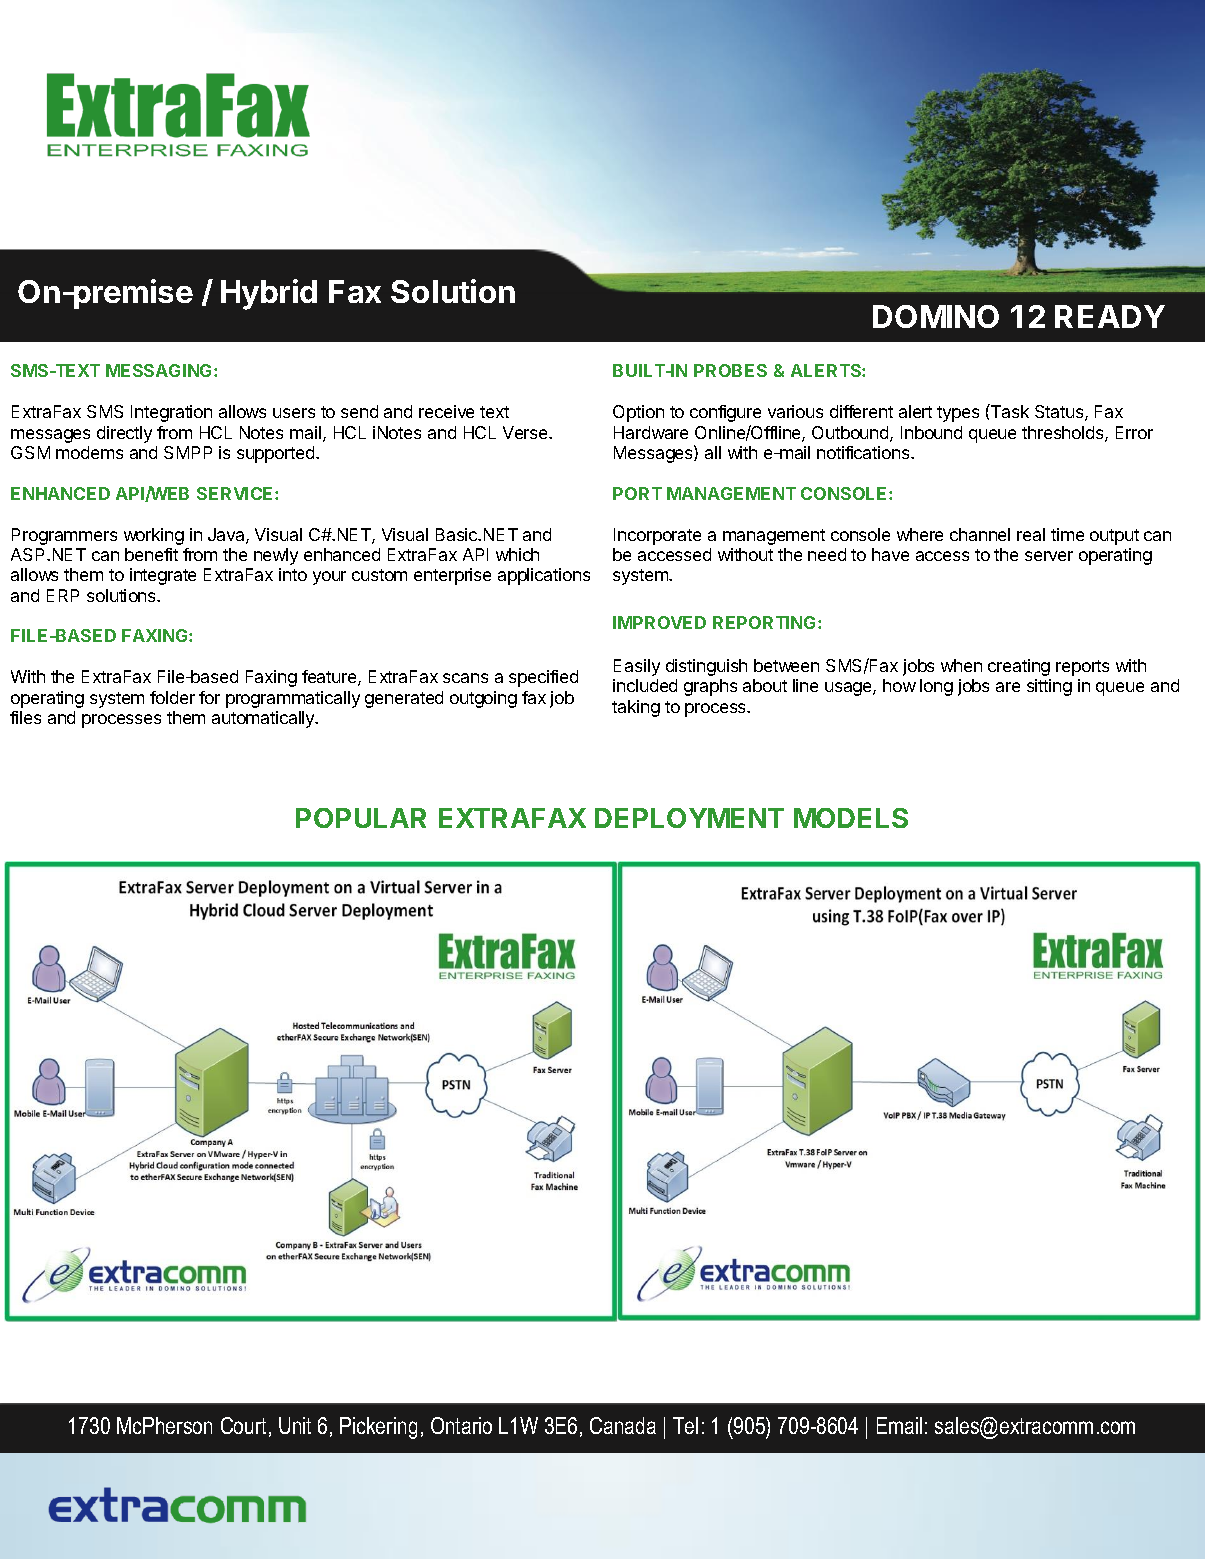  I want to click on Tel, so click(685, 1425).
